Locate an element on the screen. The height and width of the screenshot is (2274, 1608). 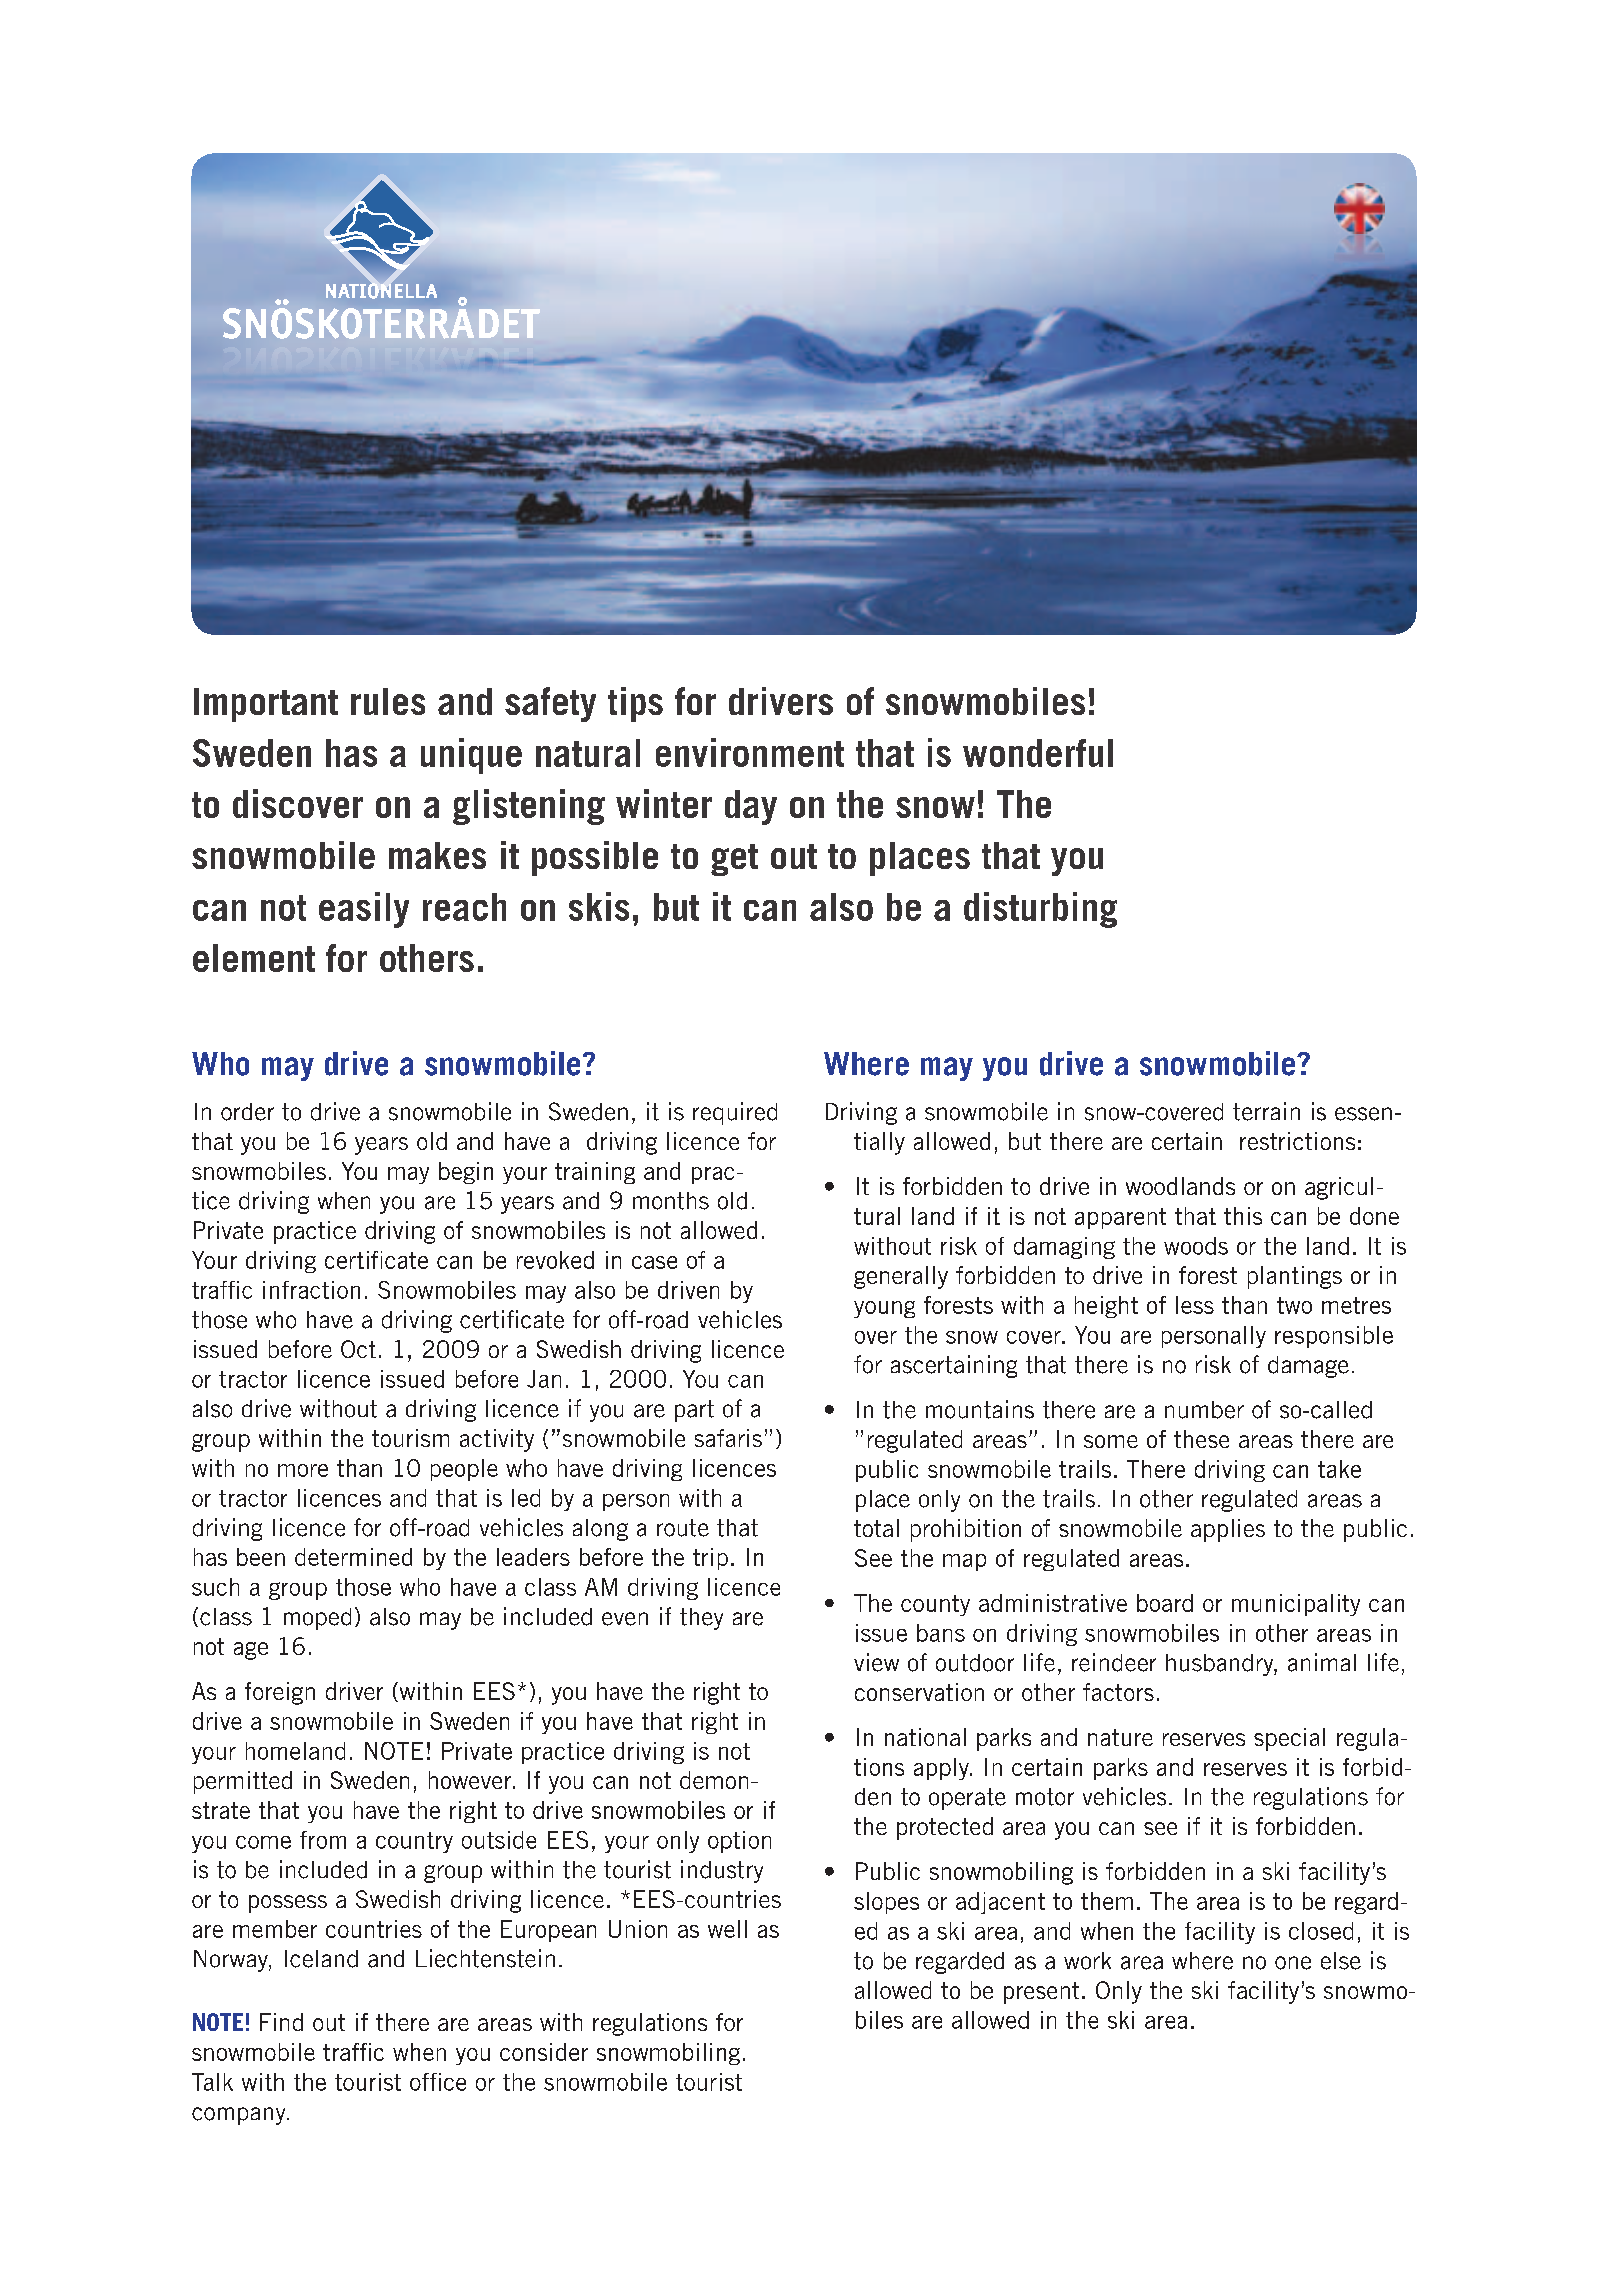
order is located at coordinates (247, 1112).
